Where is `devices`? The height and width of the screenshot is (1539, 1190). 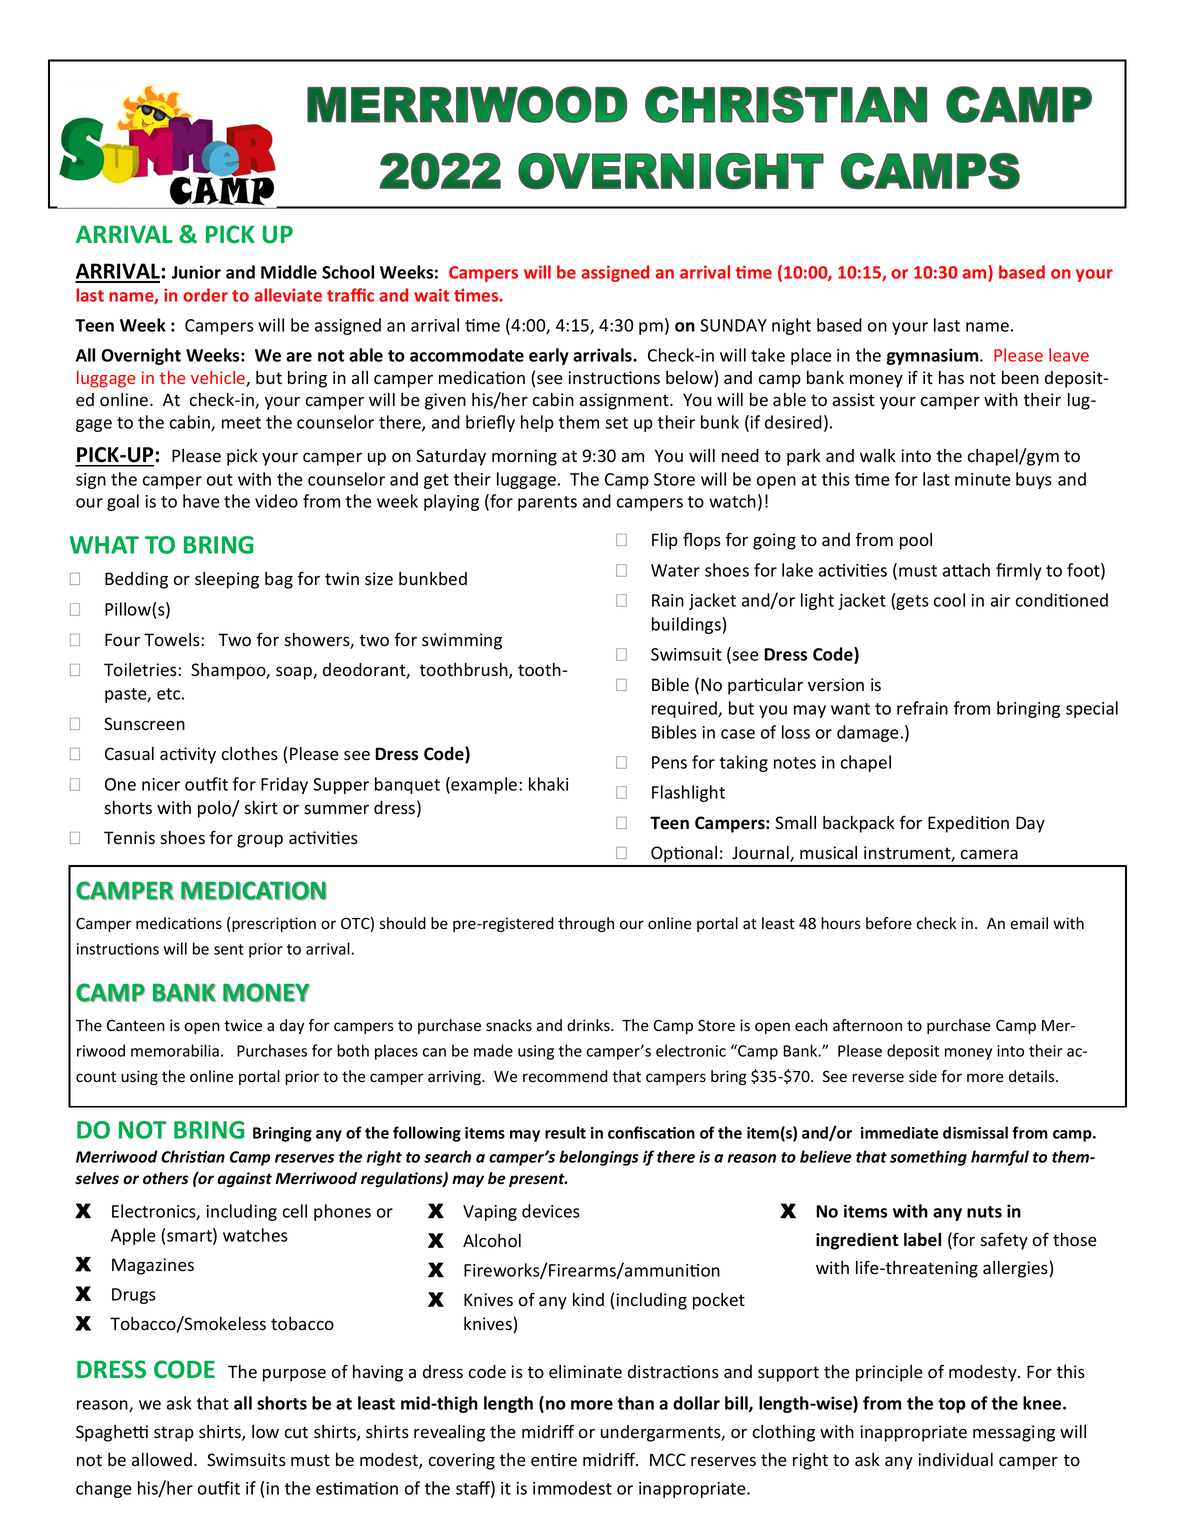 devices is located at coordinates (551, 1211).
